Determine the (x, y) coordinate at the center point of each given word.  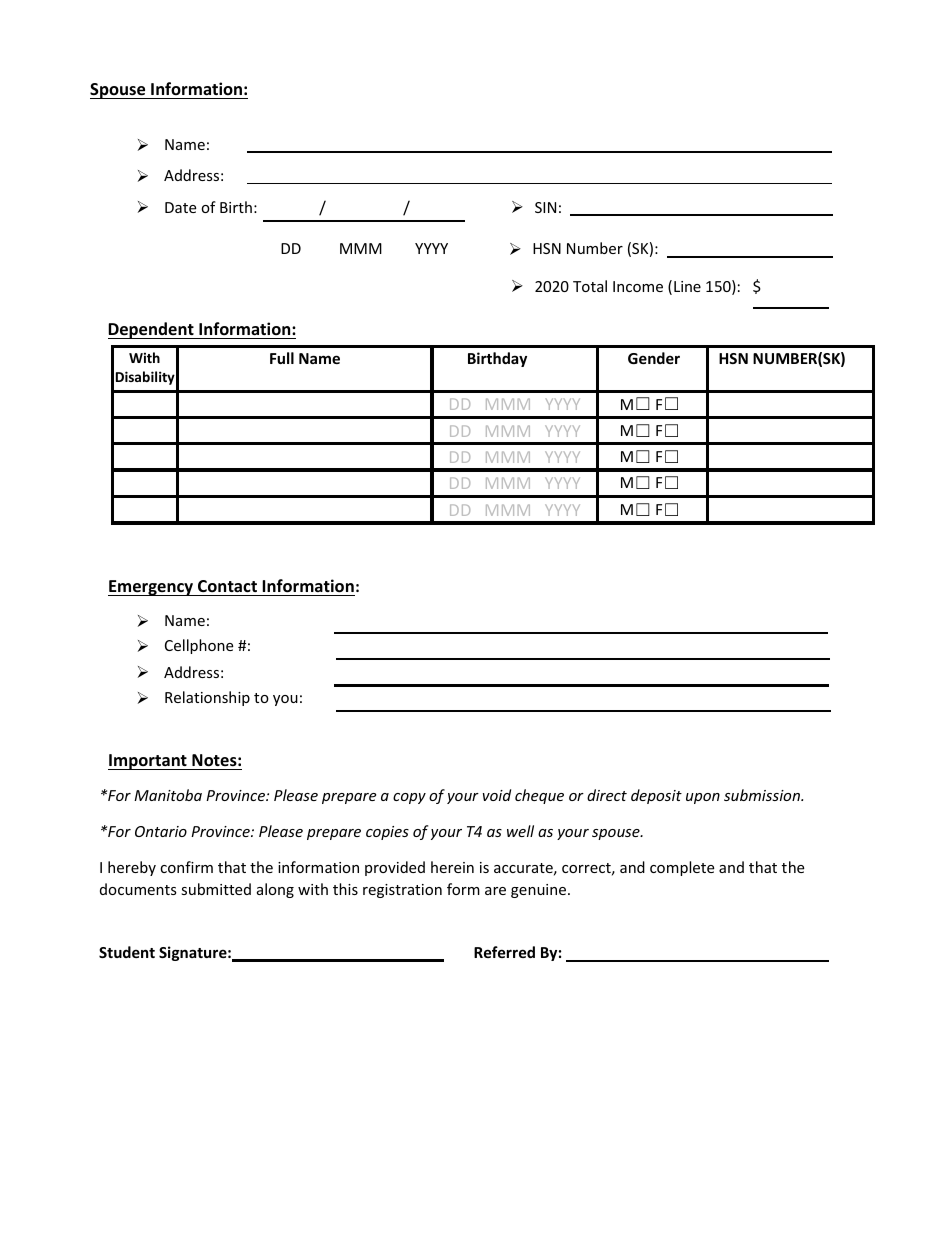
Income (638, 286)
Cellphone (199, 646)
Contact (227, 588)
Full (282, 358)
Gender (654, 358)
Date (180, 207)
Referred (504, 952)
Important (148, 762)
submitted (216, 889)
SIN (545, 207)
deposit (656, 796)
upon (703, 798)
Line (687, 286)
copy (409, 798)
